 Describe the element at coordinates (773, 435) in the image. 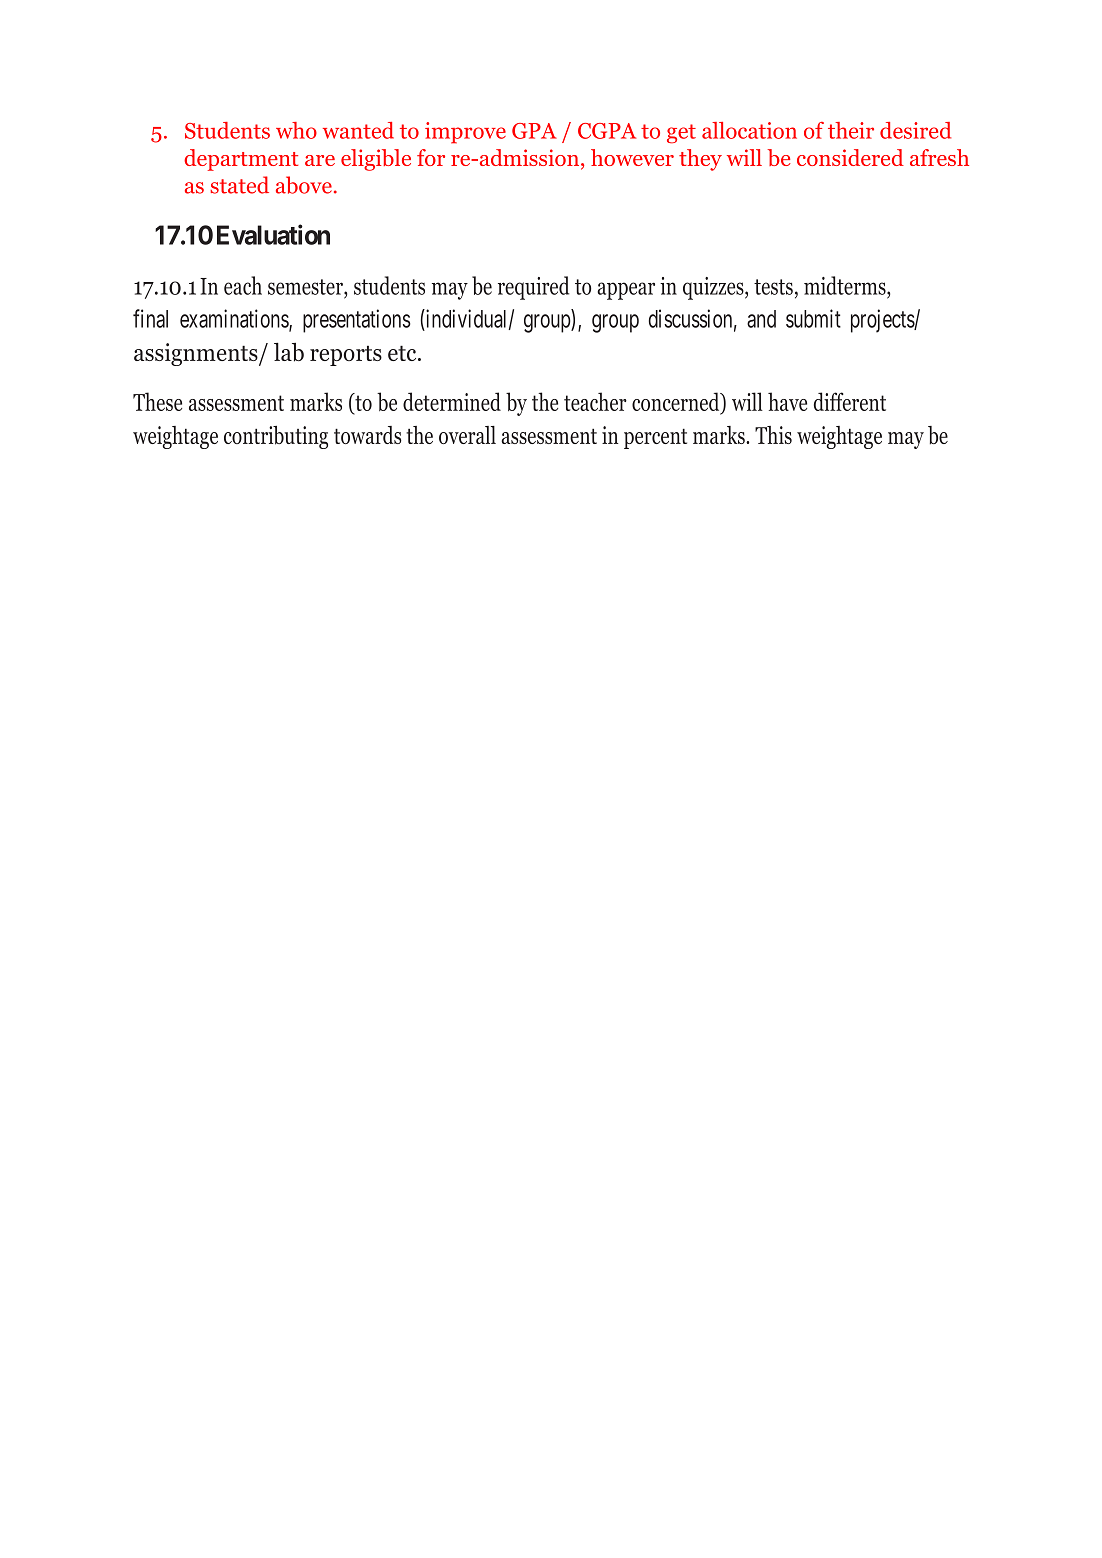

I see `This` at that location.
